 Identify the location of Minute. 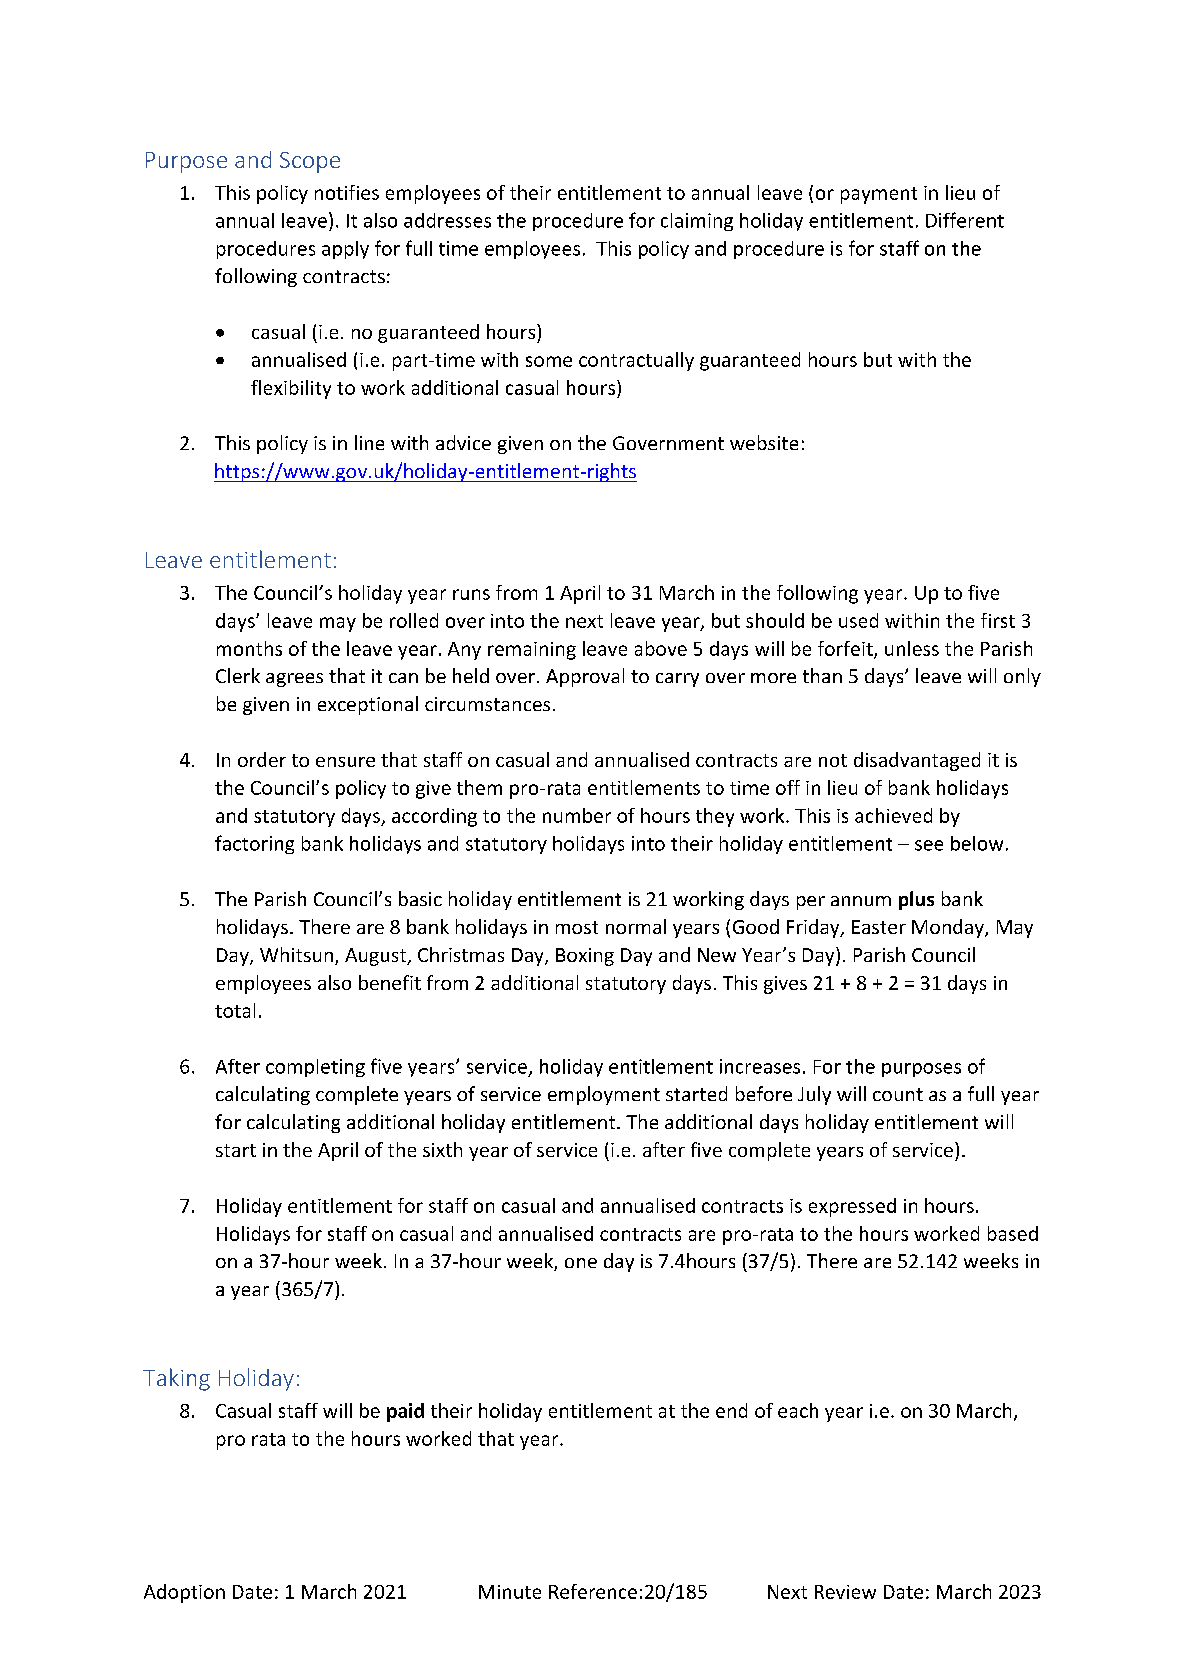
(510, 1592).
